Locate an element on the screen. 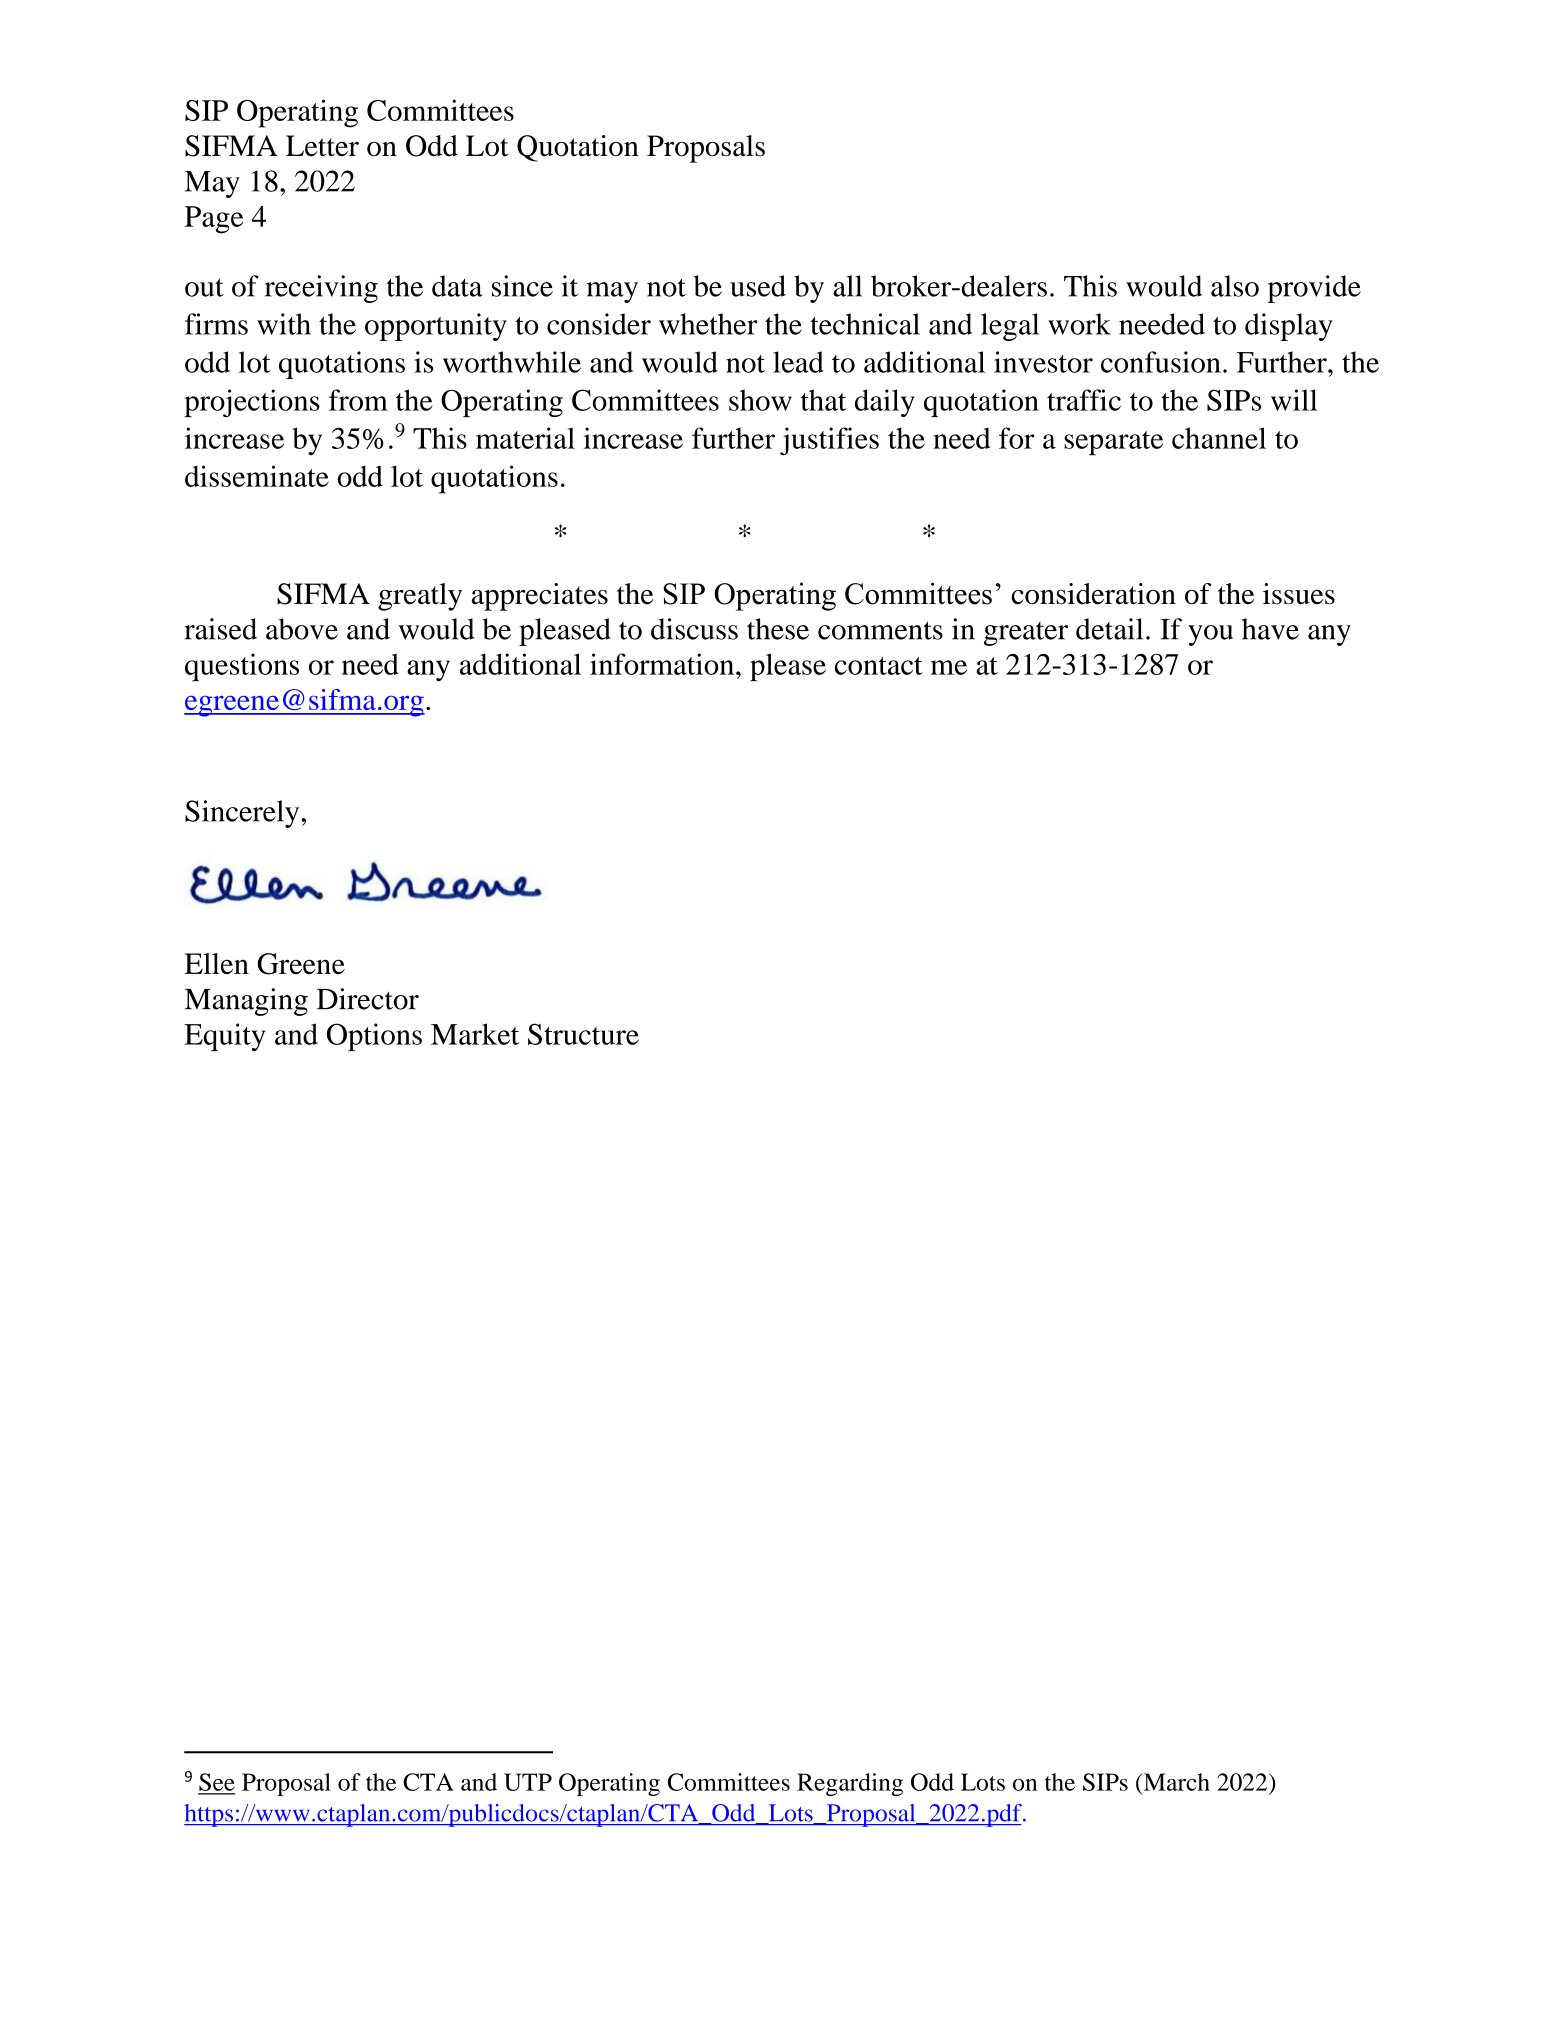  Letter is located at coordinates (322, 146).
